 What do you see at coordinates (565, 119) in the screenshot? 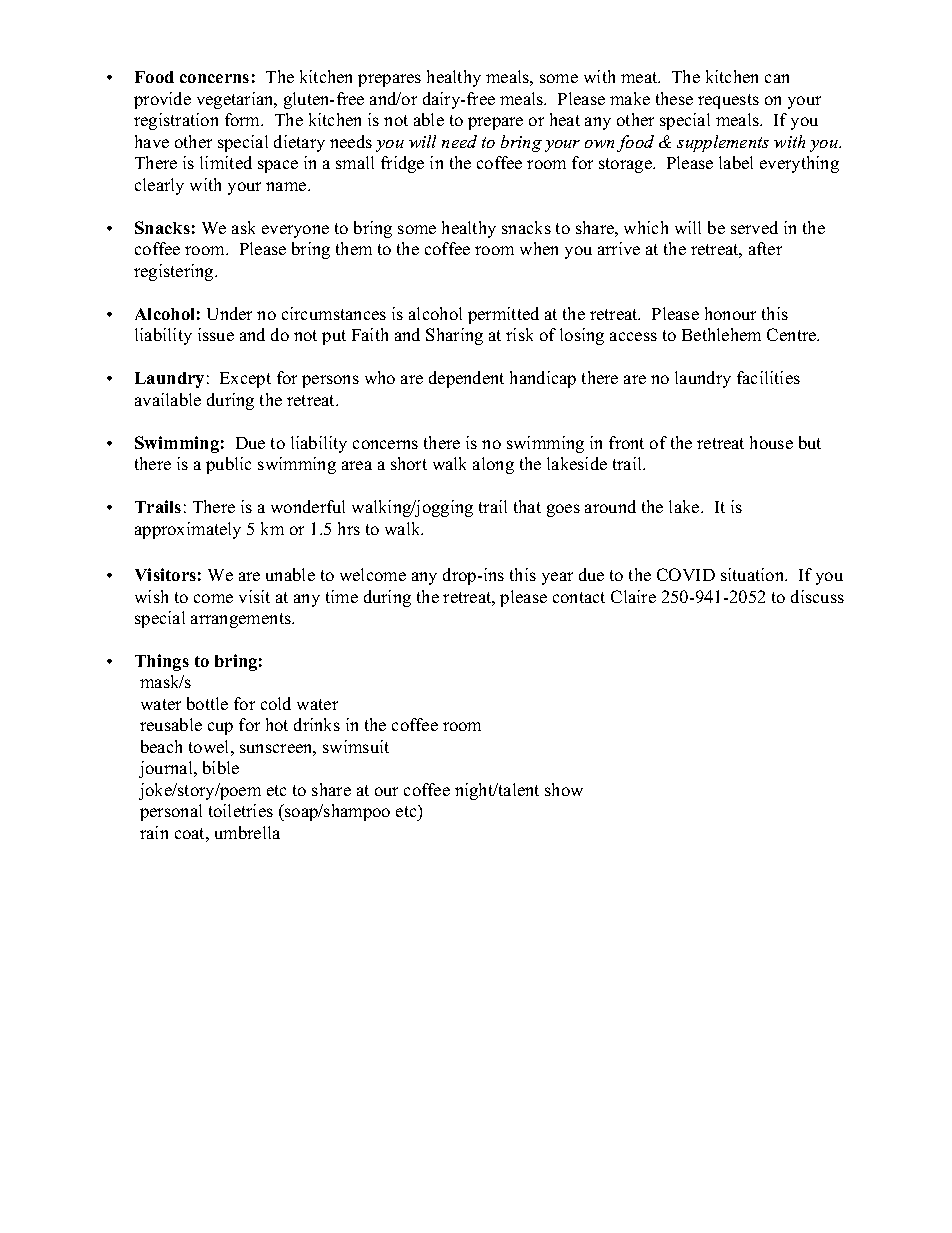
I see `heat` at bounding box center [565, 119].
